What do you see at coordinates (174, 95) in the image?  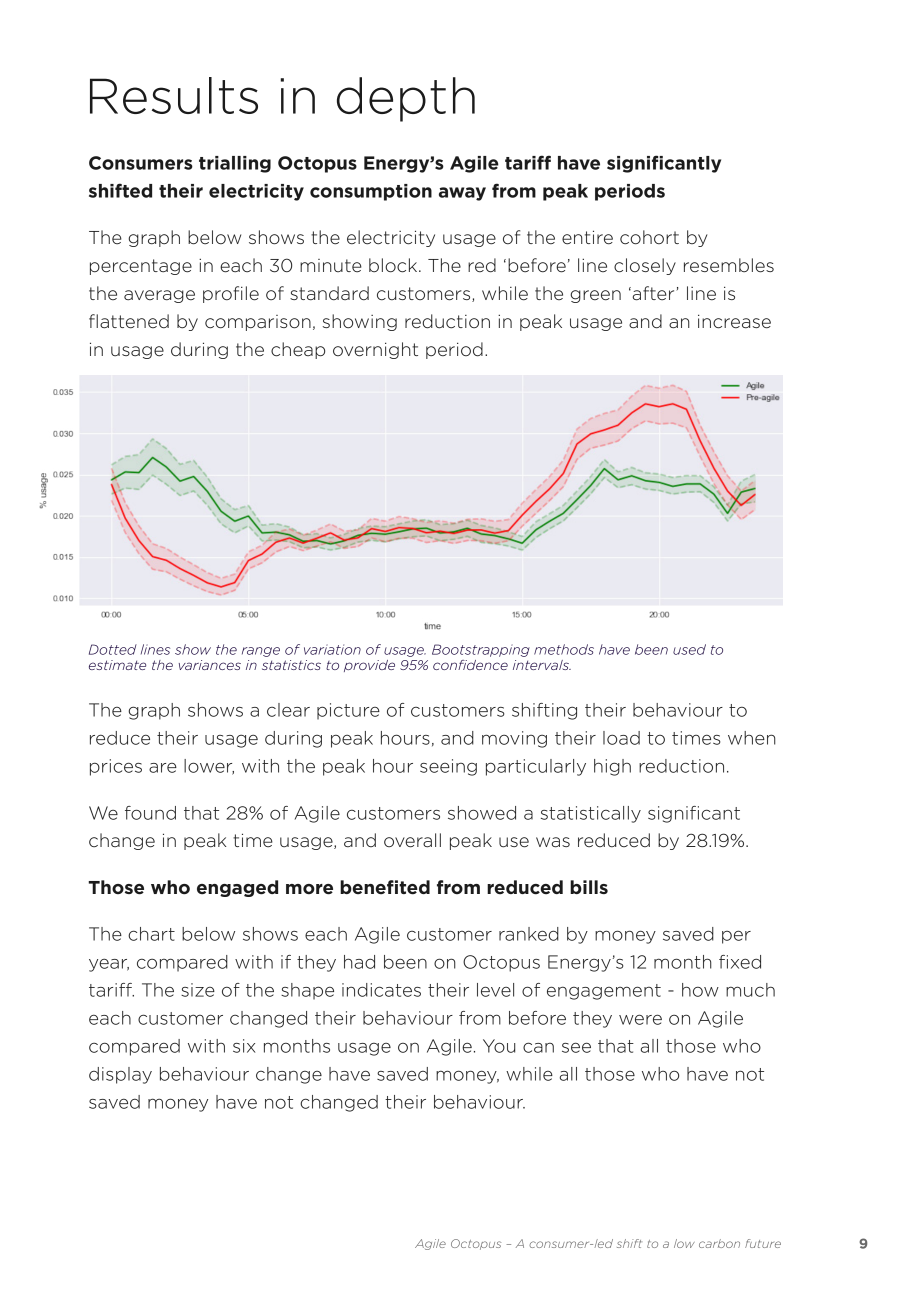 I see `Results` at bounding box center [174, 95].
